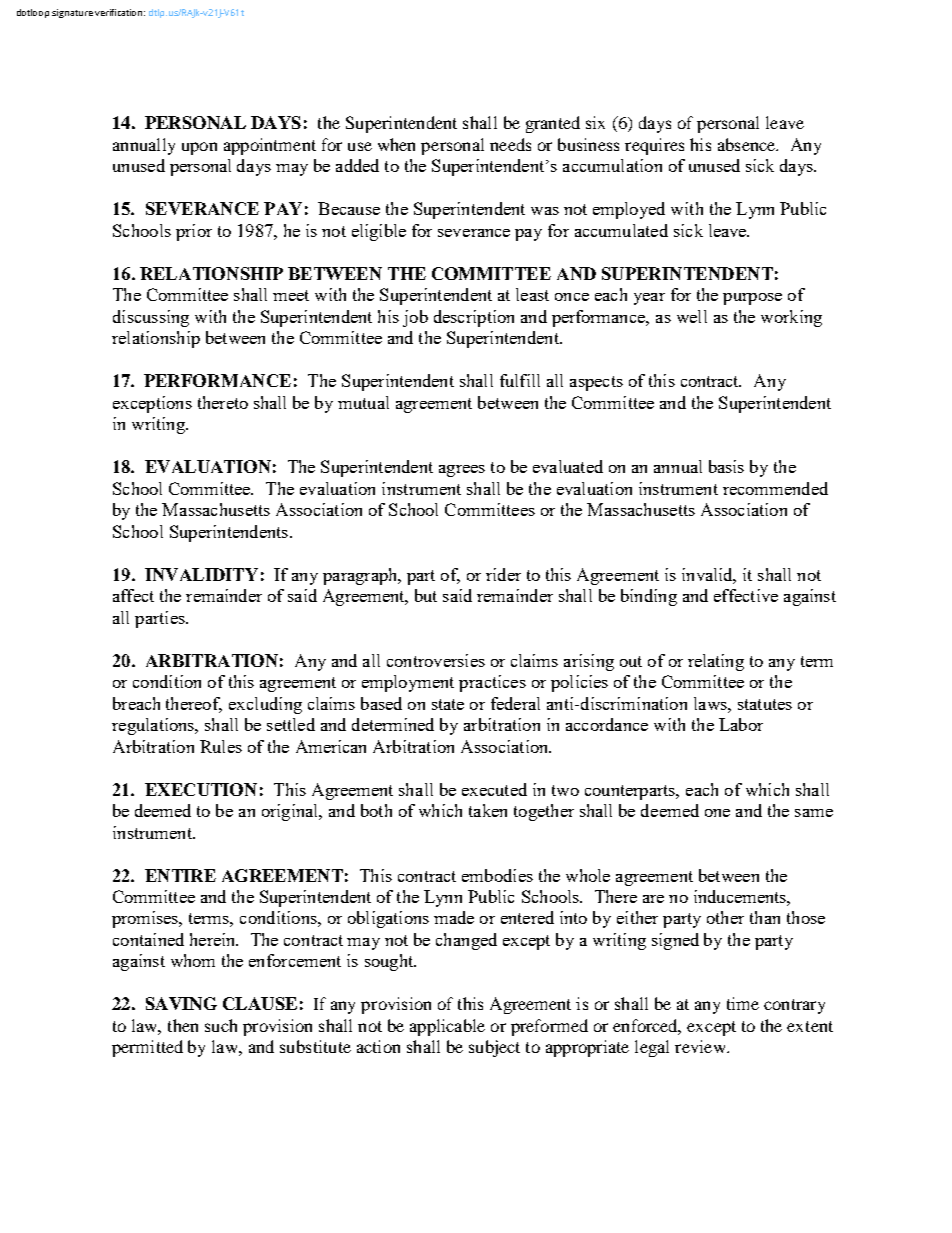 This document has height=1233, width=952. Describe the element at coordinates (503, 574) in the document. I see `rider` at that location.
